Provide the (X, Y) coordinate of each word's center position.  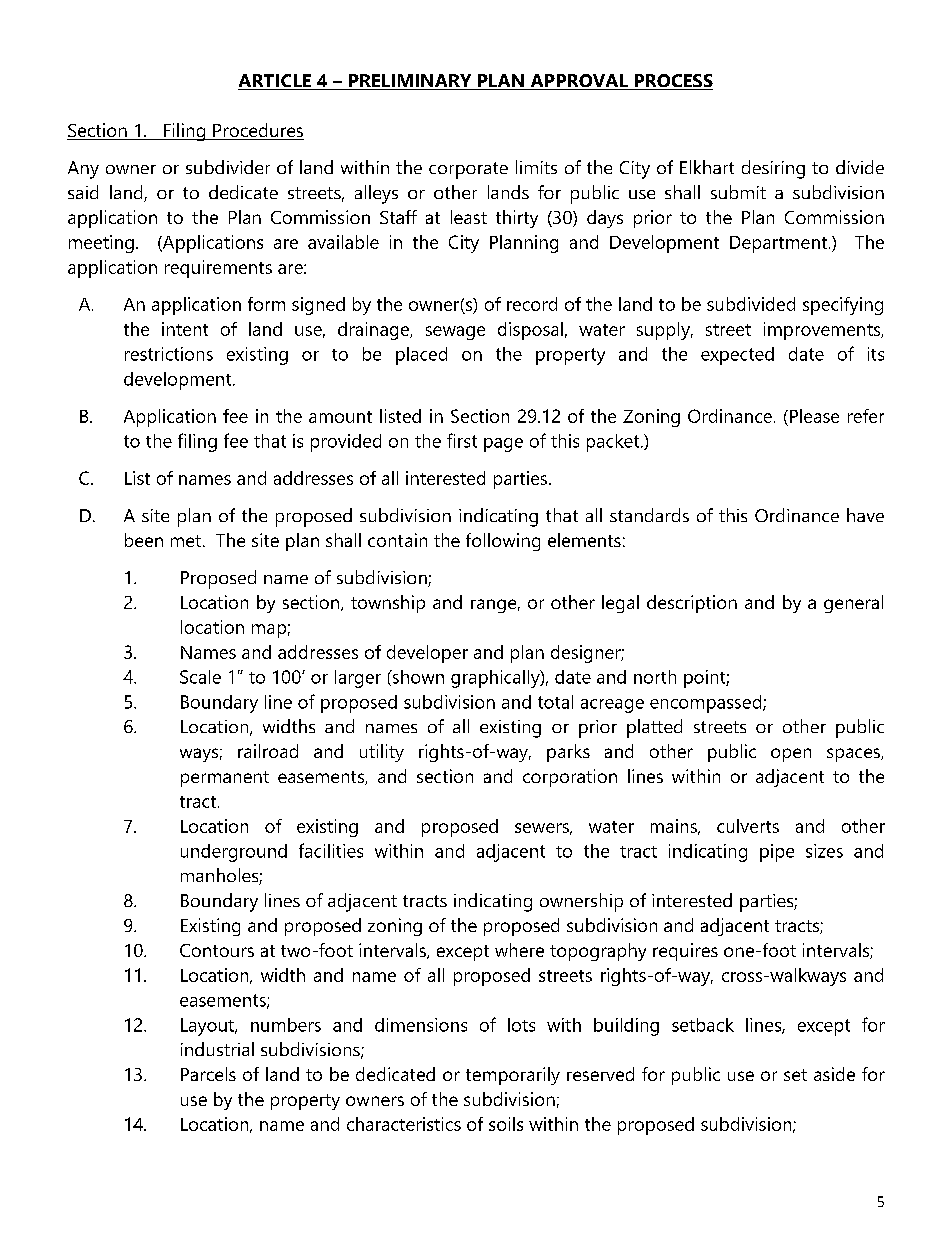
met (186, 541)
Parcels (208, 1074)
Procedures (257, 131)
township (388, 604)
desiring (773, 169)
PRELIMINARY (410, 82)
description (692, 604)
